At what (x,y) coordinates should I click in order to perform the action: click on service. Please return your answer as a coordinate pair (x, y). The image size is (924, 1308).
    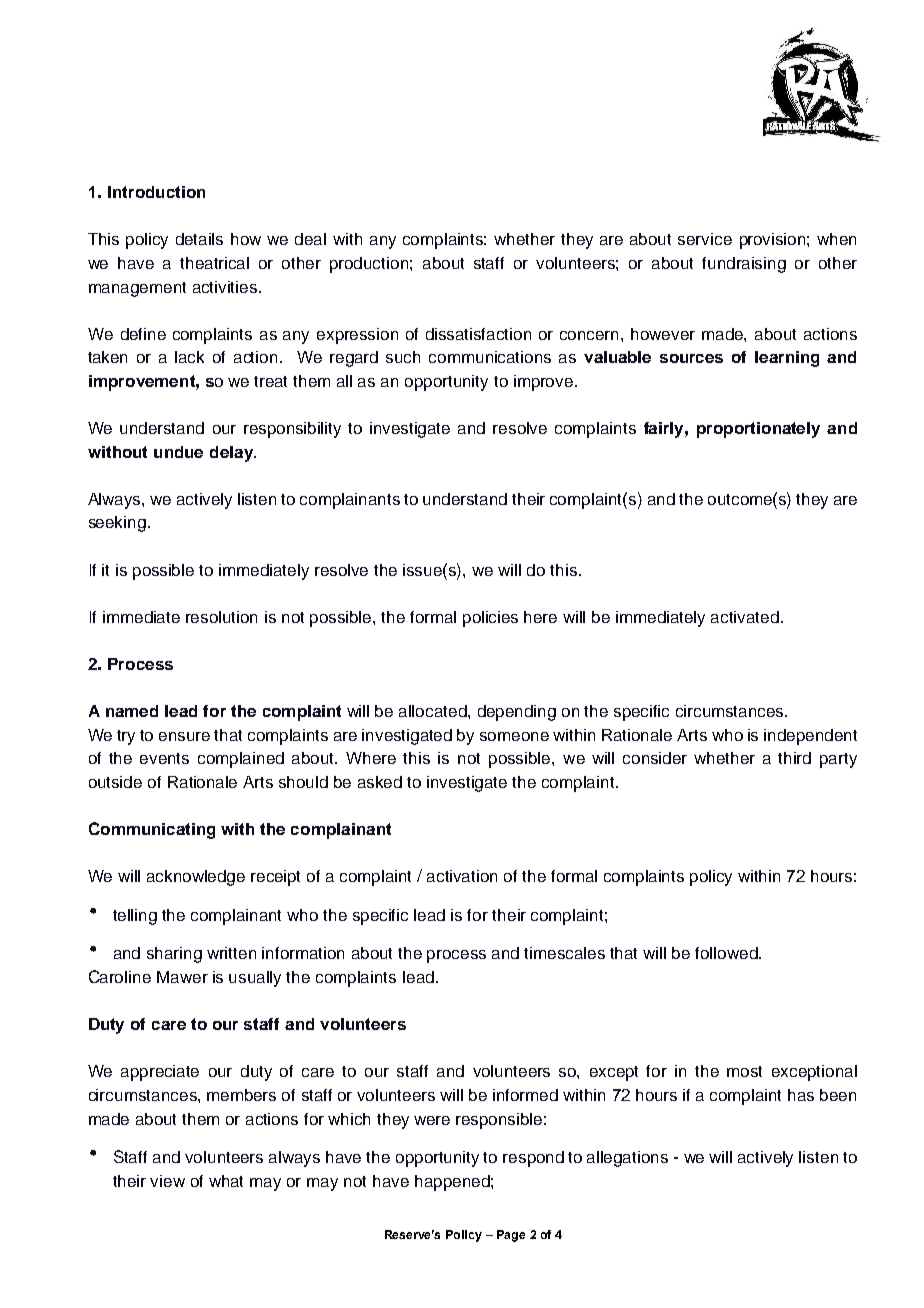
    Looking at the image, I should click on (705, 239).
